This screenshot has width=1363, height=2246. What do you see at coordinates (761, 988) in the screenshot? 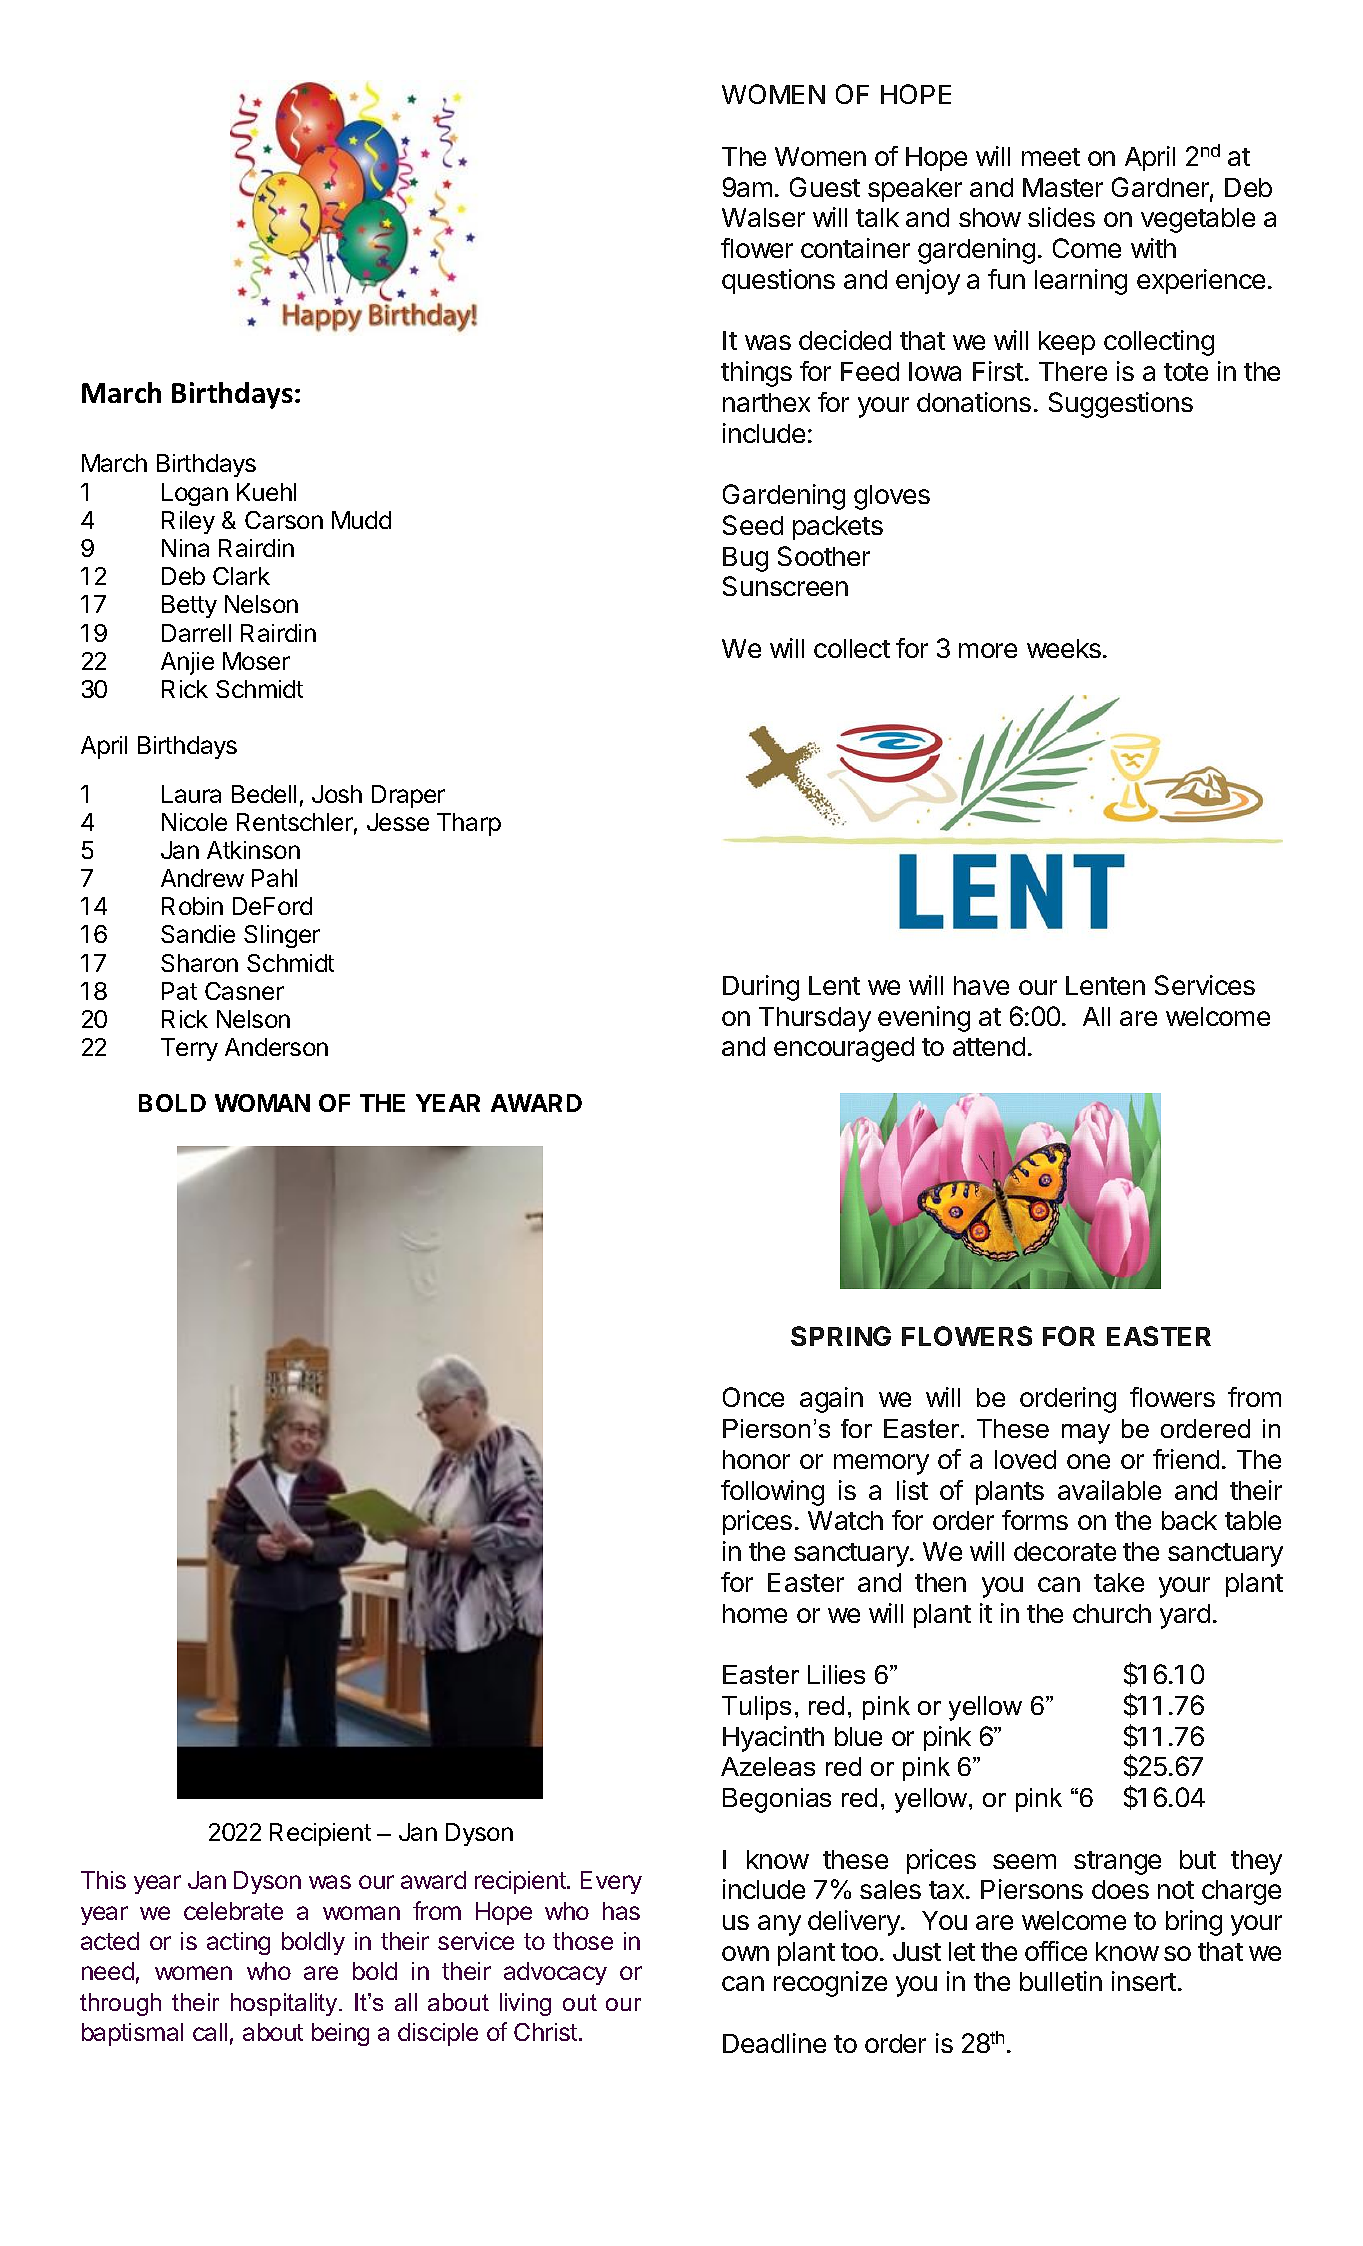
I see `During` at bounding box center [761, 988].
